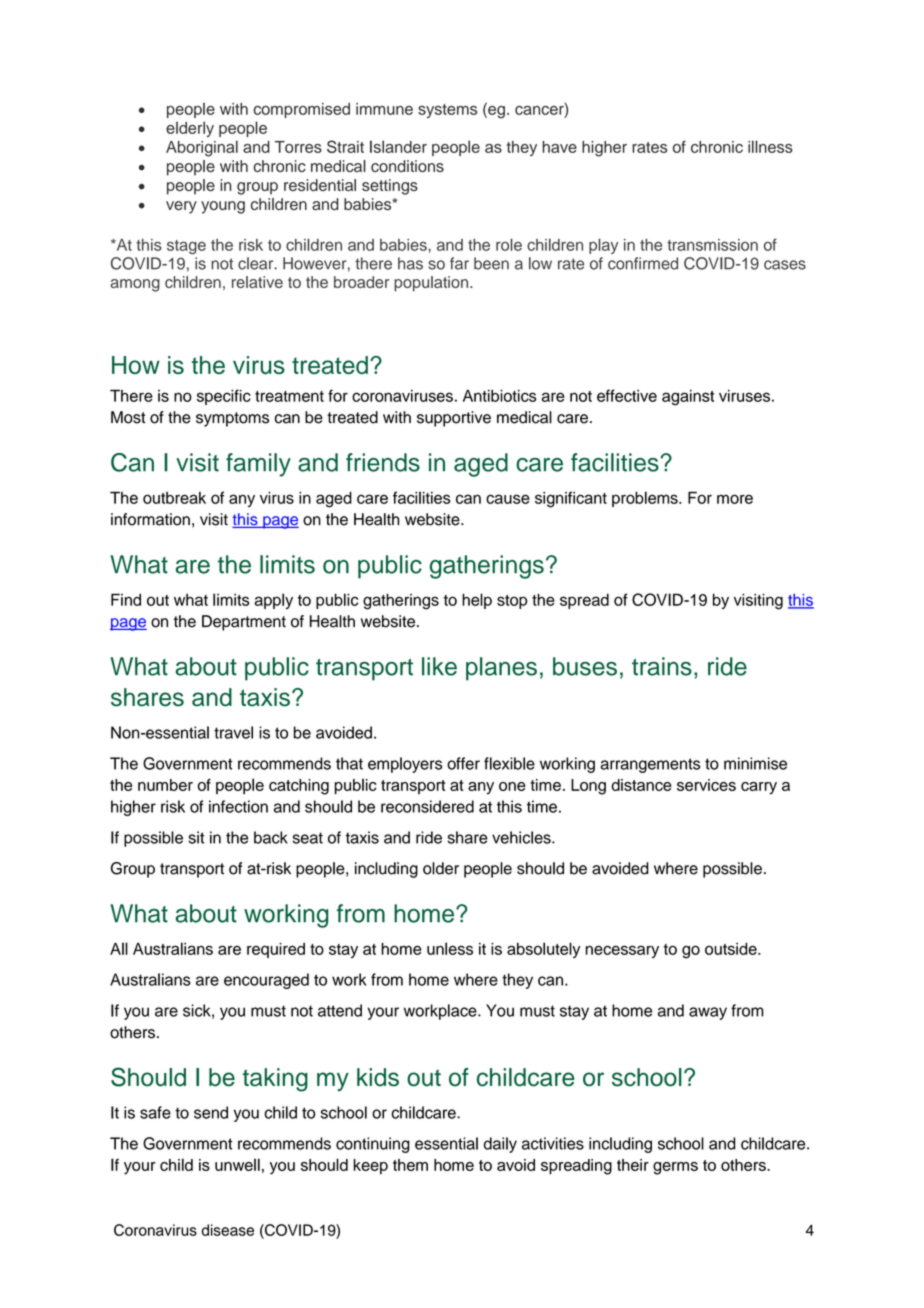 The image size is (924, 1308). What do you see at coordinates (735, 499) in the page?
I see `more` at bounding box center [735, 499].
